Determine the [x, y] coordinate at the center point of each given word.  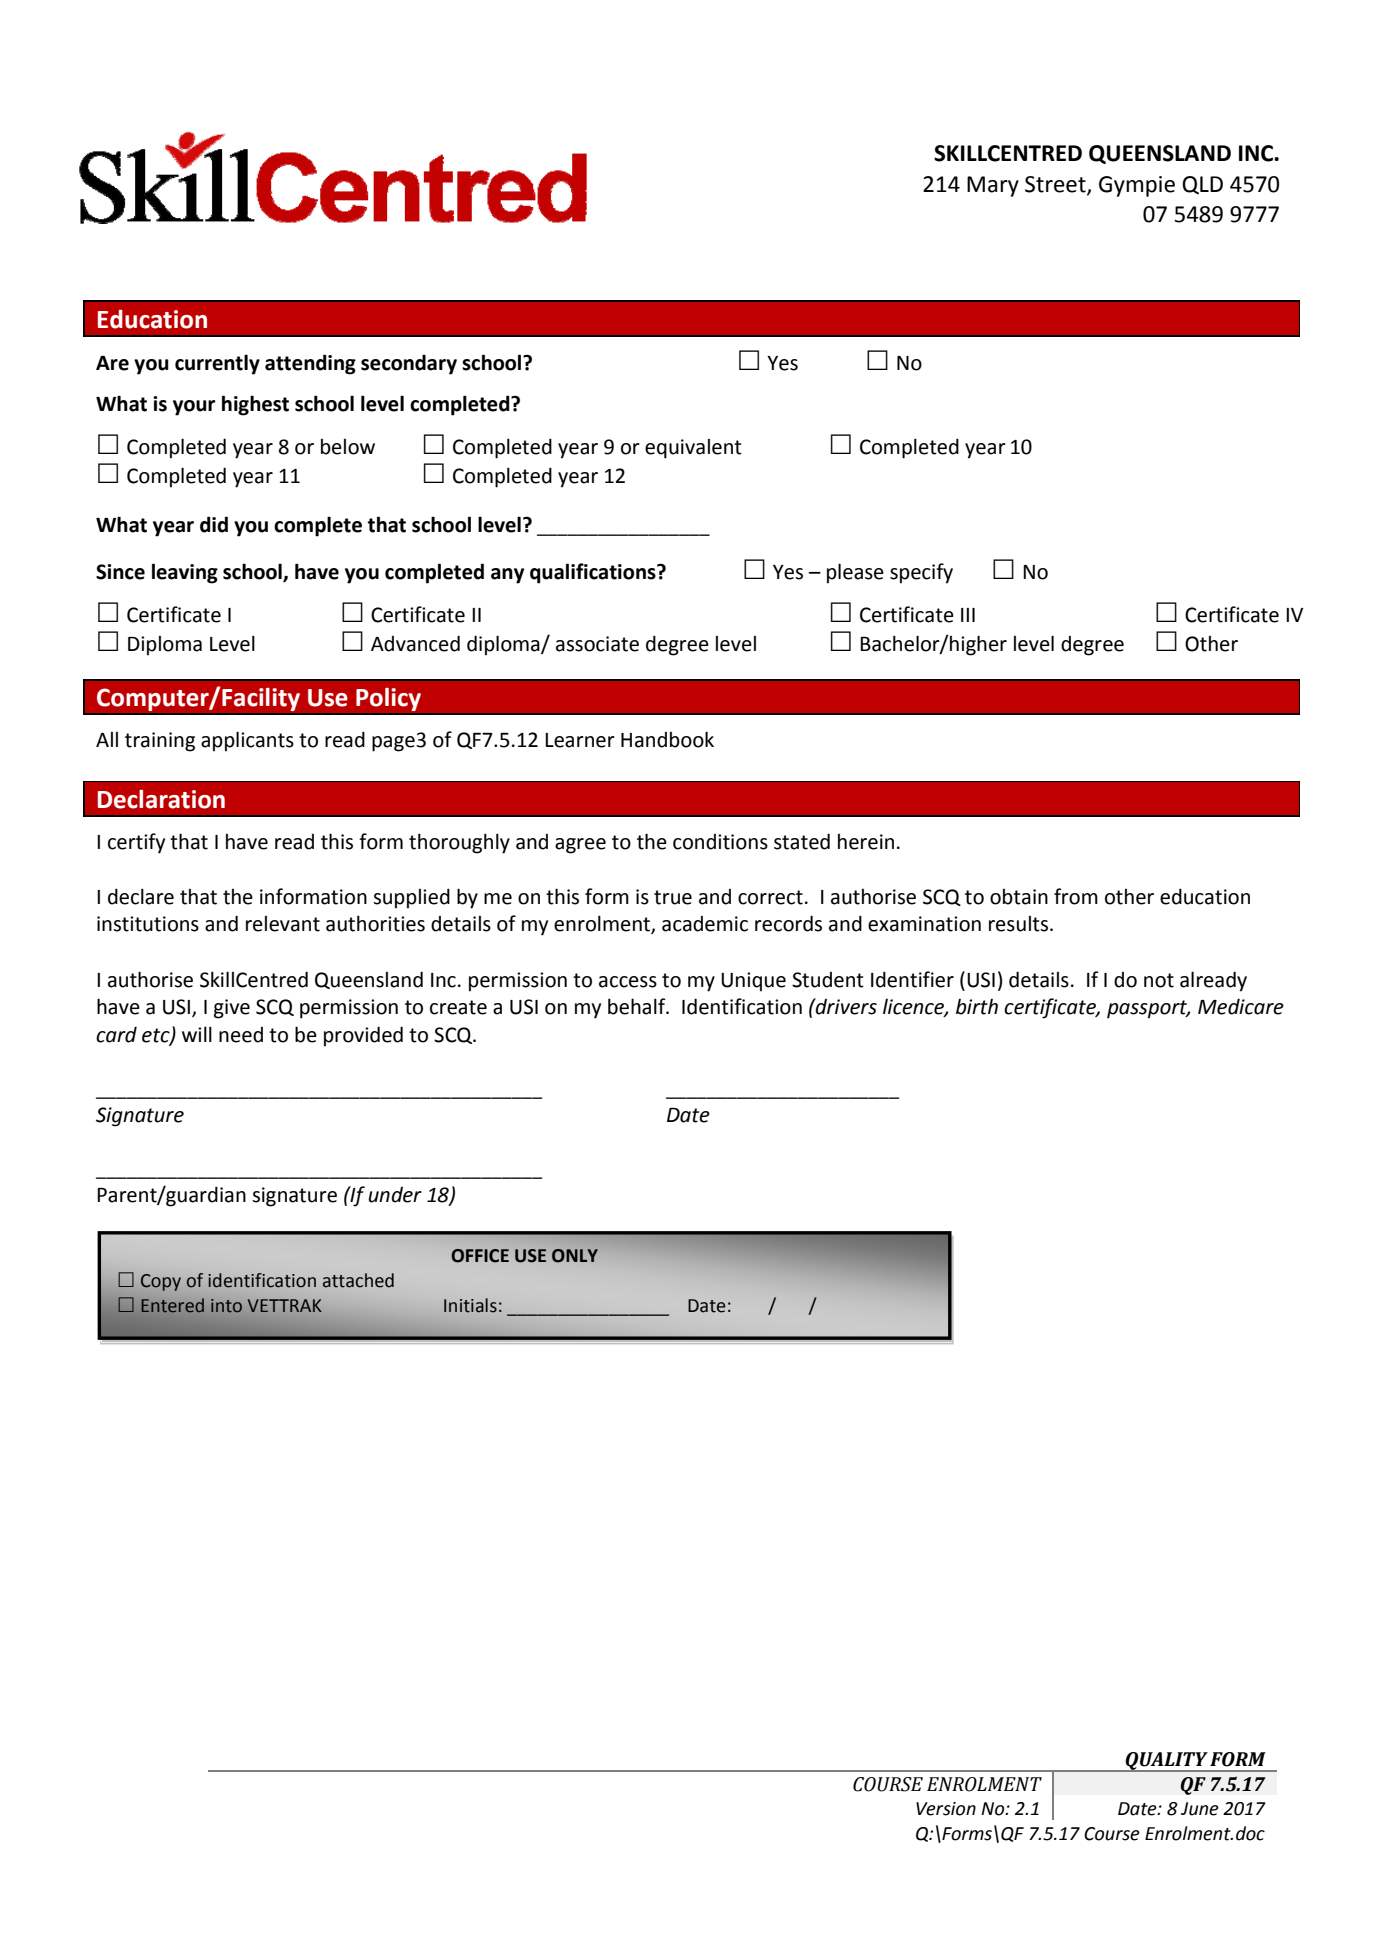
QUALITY [1166, 1762]
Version [946, 1809]
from [1076, 896]
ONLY [575, 1256]
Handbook [667, 739]
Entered [172, 1305]
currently [217, 364]
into [226, 1306]
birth [977, 1007]
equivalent [693, 449]
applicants [247, 741]
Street [1056, 185]
